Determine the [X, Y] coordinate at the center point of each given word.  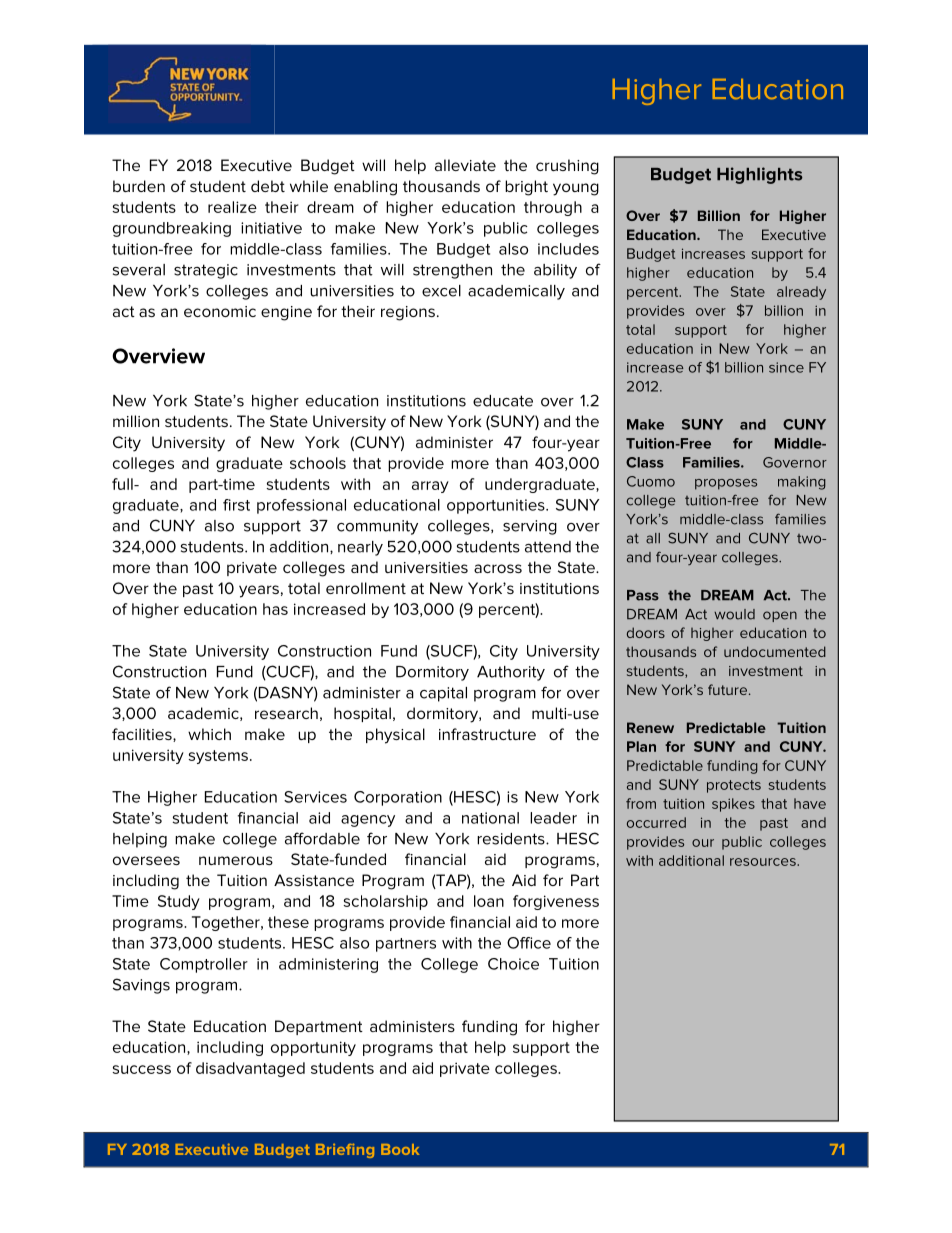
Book [400, 1149]
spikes [733, 805]
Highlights [760, 175]
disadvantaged [250, 1069]
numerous [236, 860]
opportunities [497, 506]
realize [232, 207]
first [236, 505]
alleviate [465, 165]
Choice [513, 964]
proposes [726, 484]
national [490, 818]
